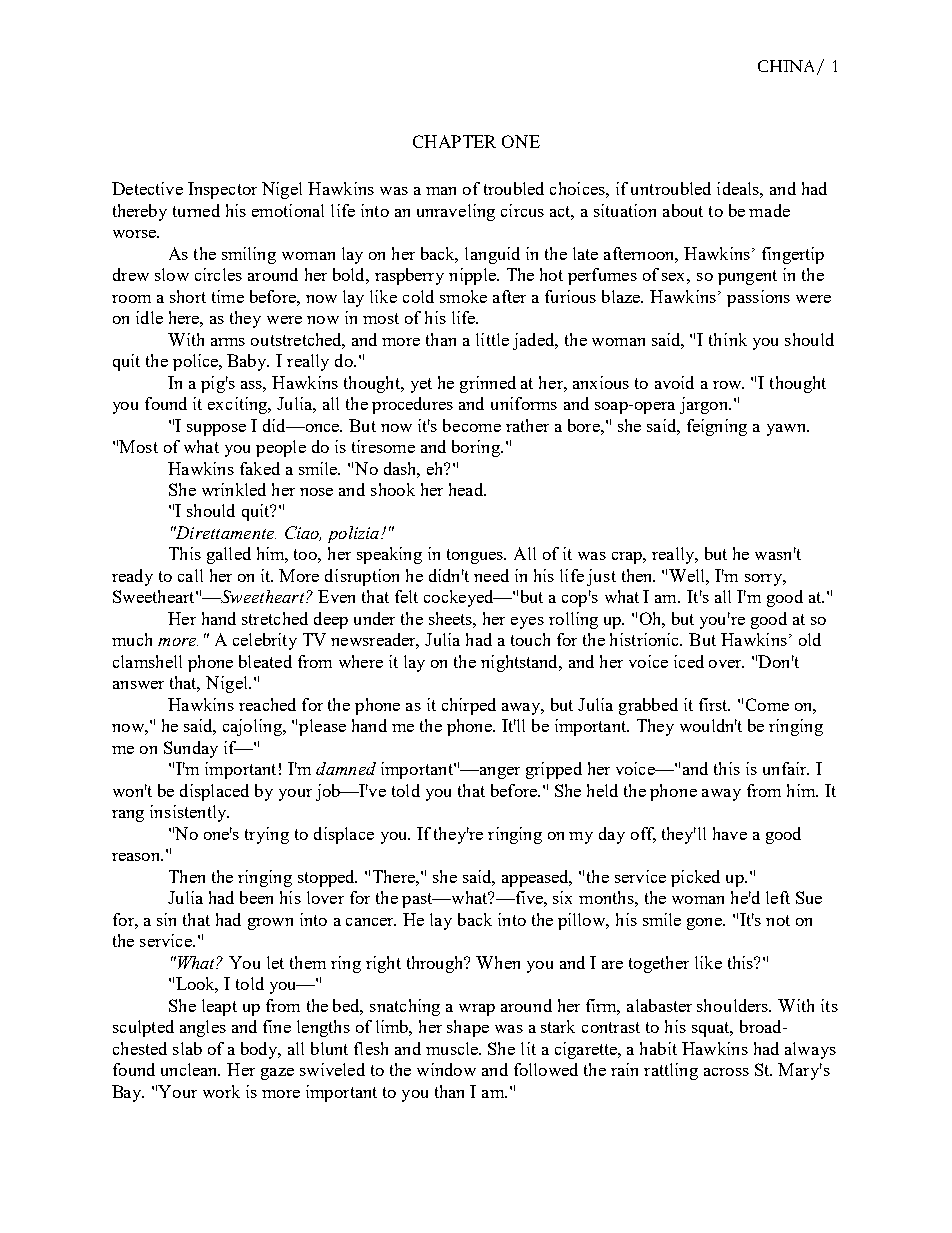 This screenshot has width=952, height=1233. I want to click on need, so click(491, 575).
